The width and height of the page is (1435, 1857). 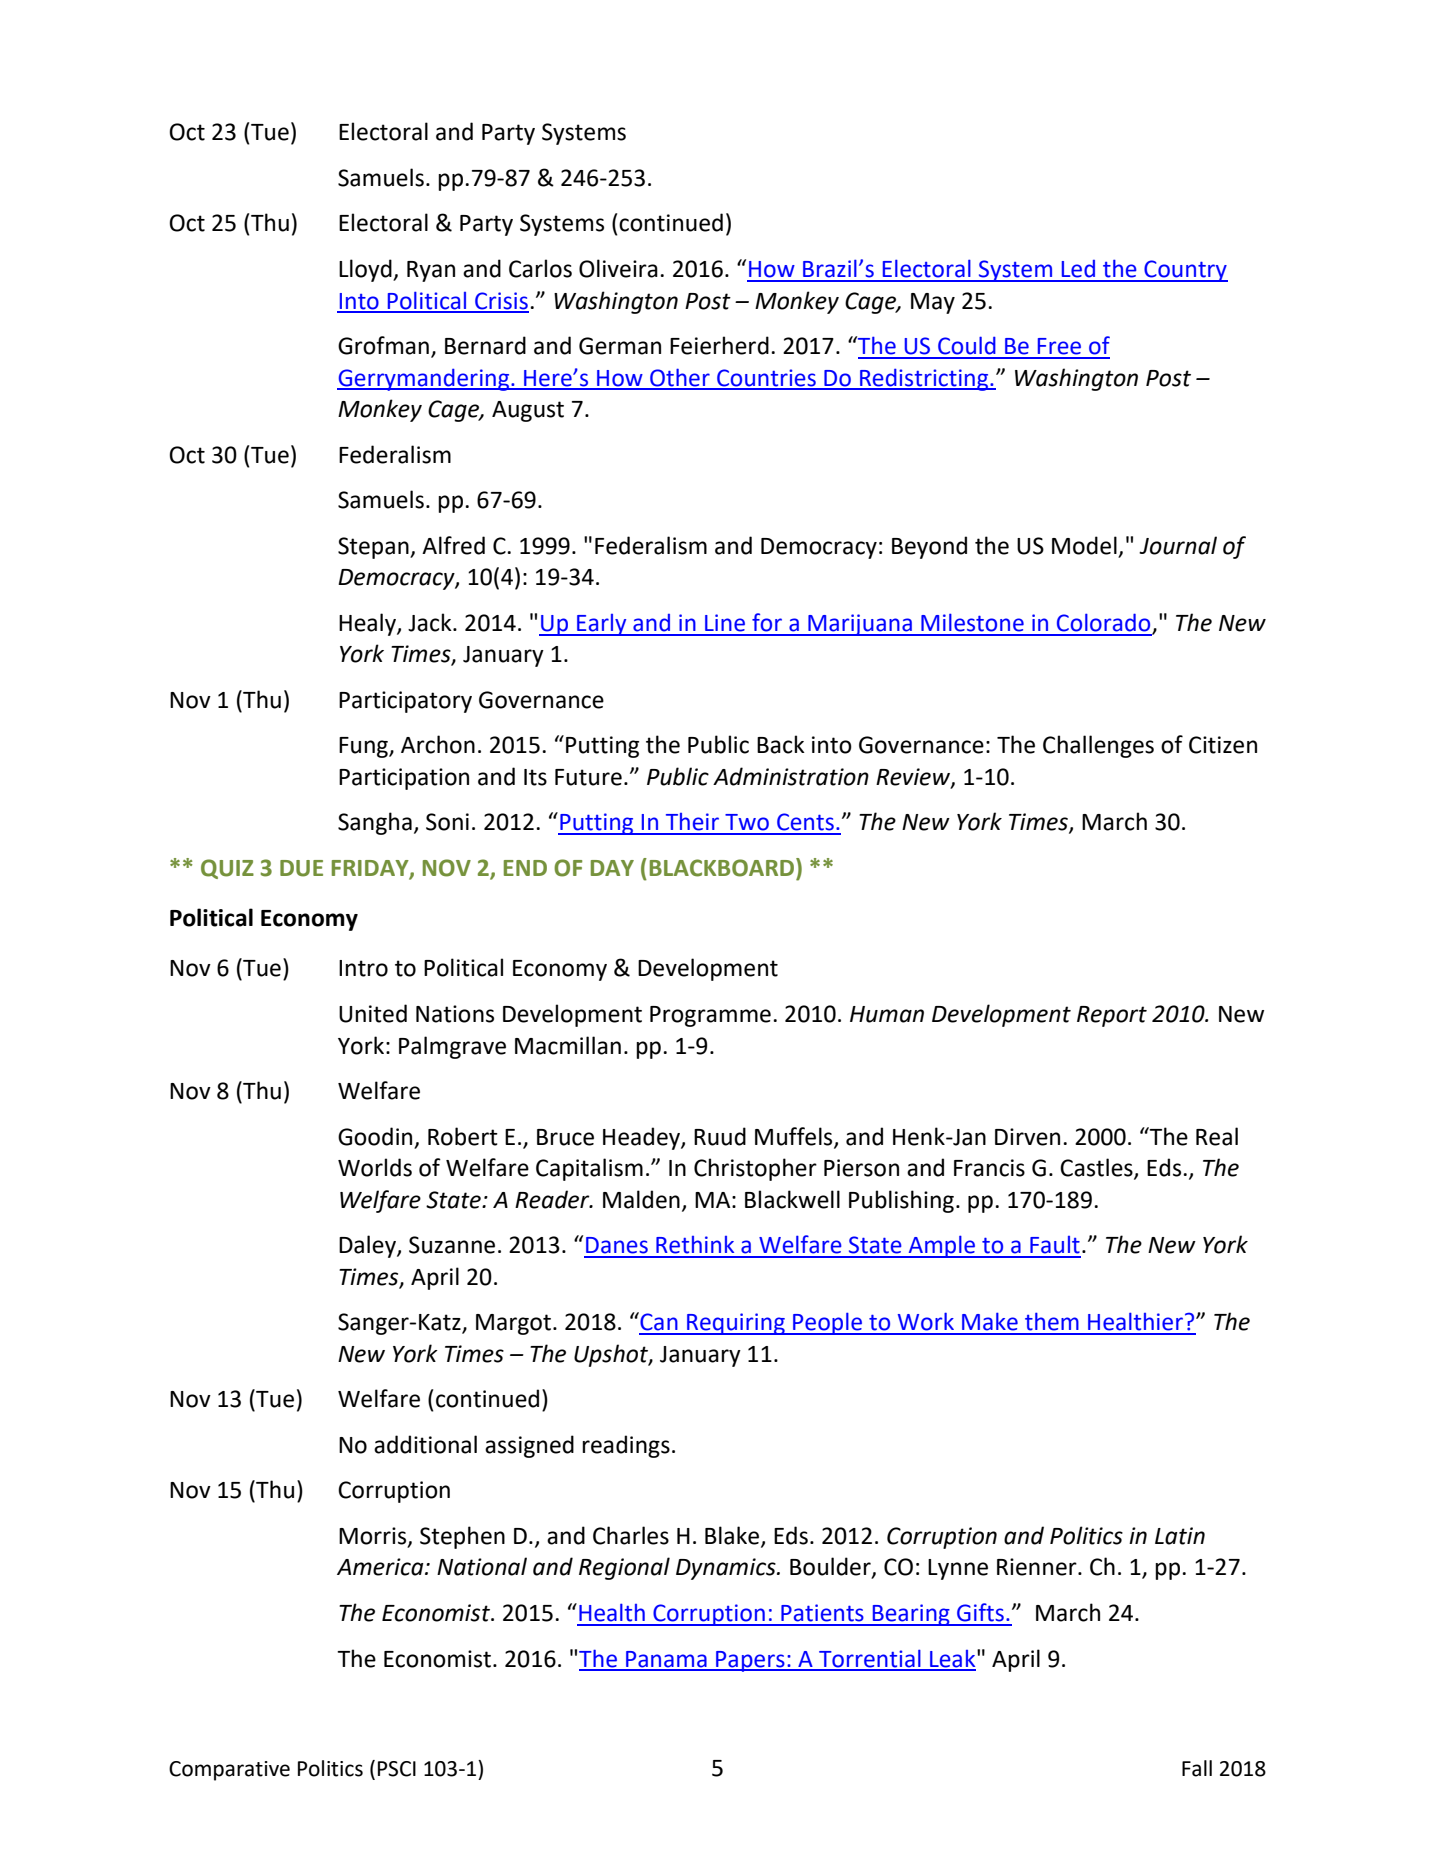 What do you see at coordinates (791, 776) in the page?
I see `Administration` at bounding box center [791, 776].
